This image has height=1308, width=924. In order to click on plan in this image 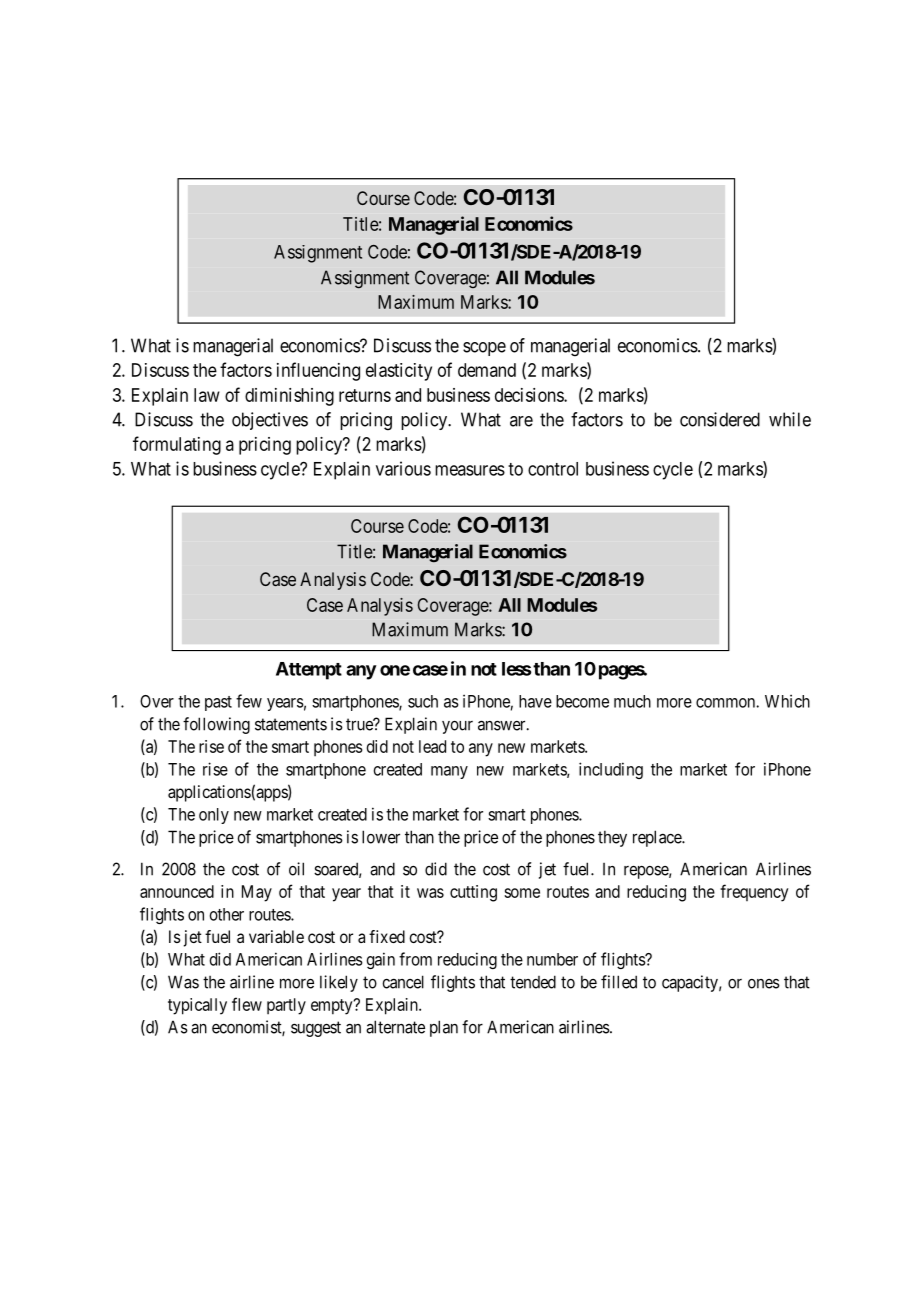, I will do `click(444, 1028)`.
